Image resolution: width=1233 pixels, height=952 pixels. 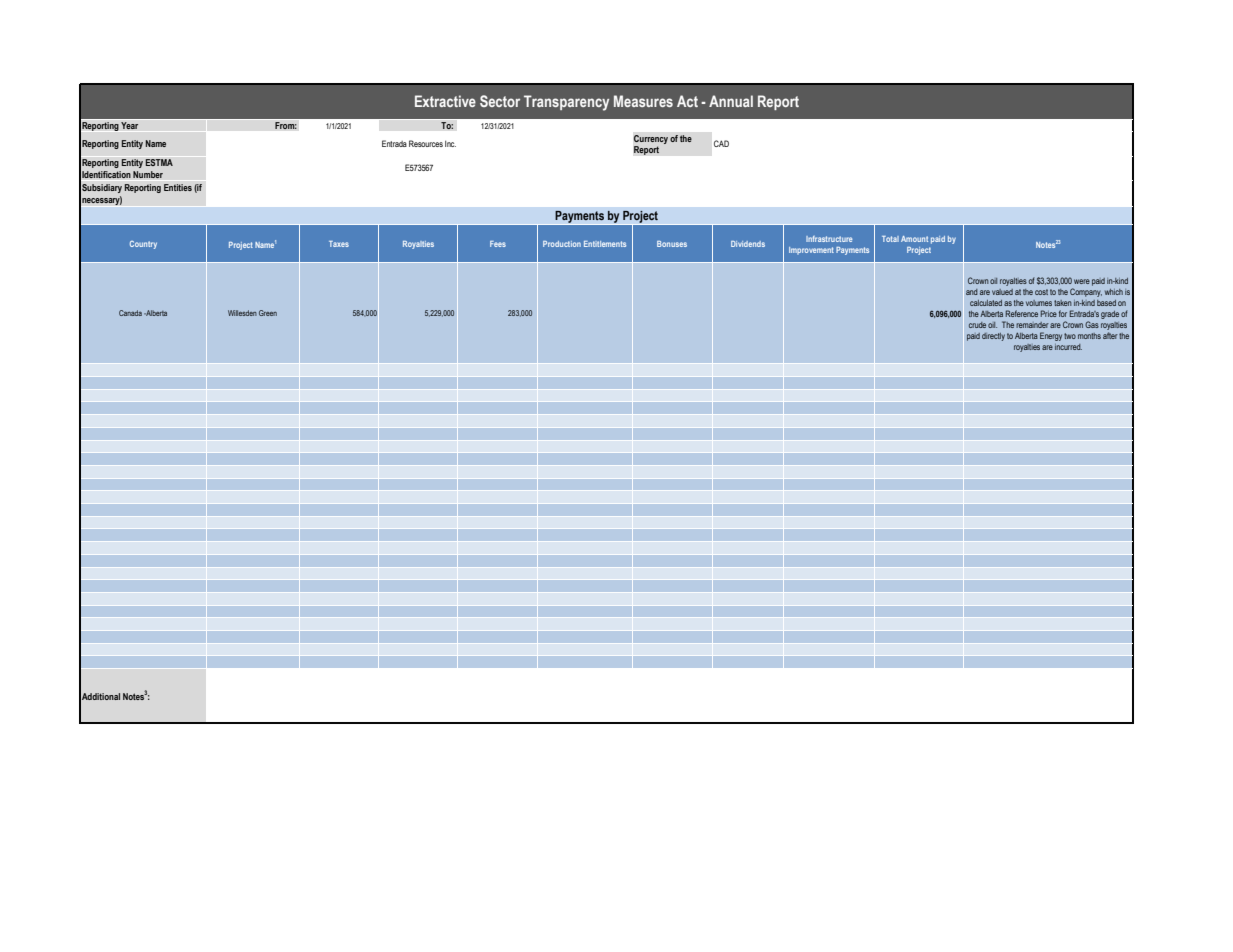 What do you see at coordinates (731, 101) in the image?
I see `Annual` at bounding box center [731, 101].
